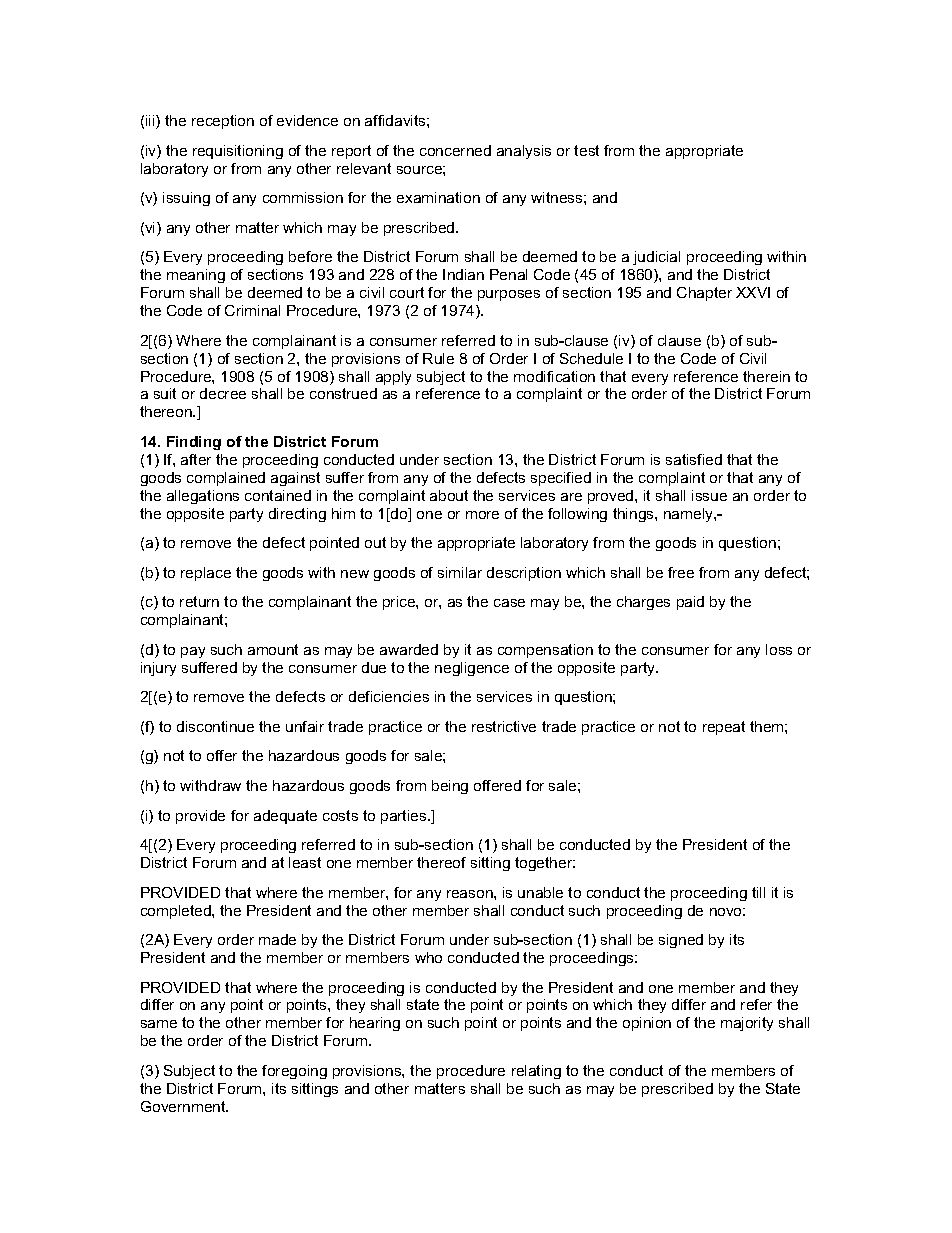  Describe the element at coordinates (252, 310) in the image. I see `Criminal` at that location.
